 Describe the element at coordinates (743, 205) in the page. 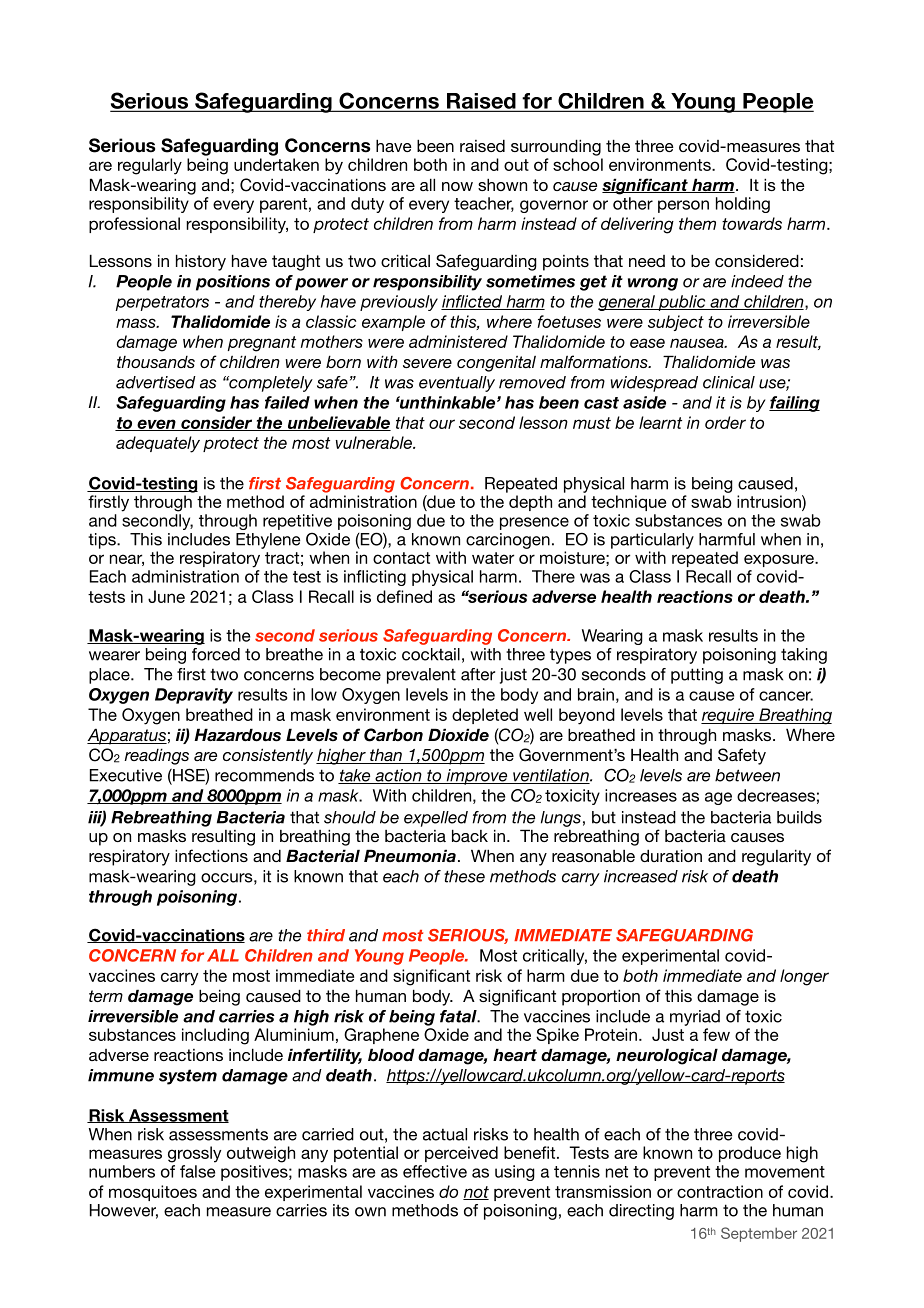

I see `holding` at that location.
